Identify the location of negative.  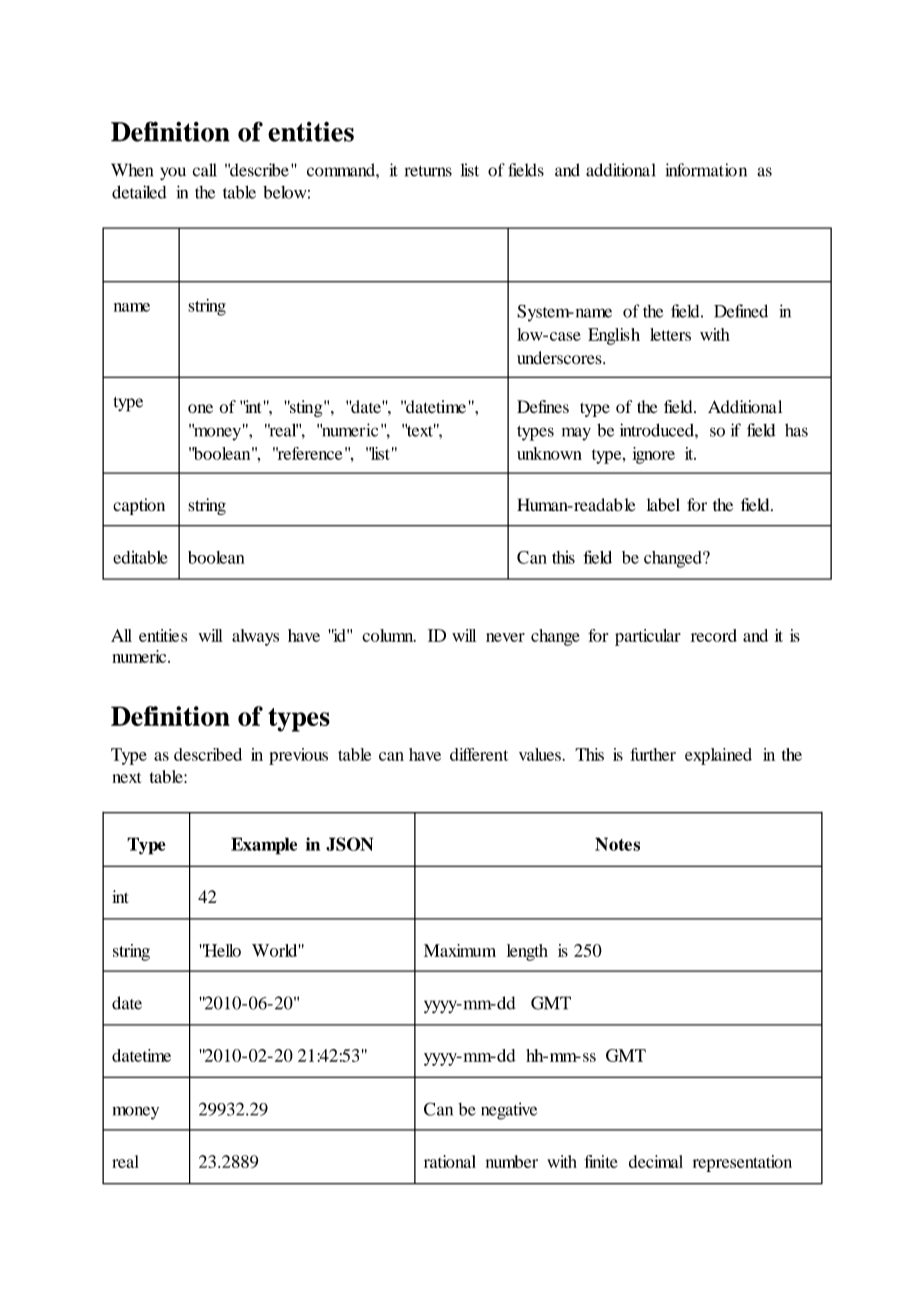
(509, 1111).
